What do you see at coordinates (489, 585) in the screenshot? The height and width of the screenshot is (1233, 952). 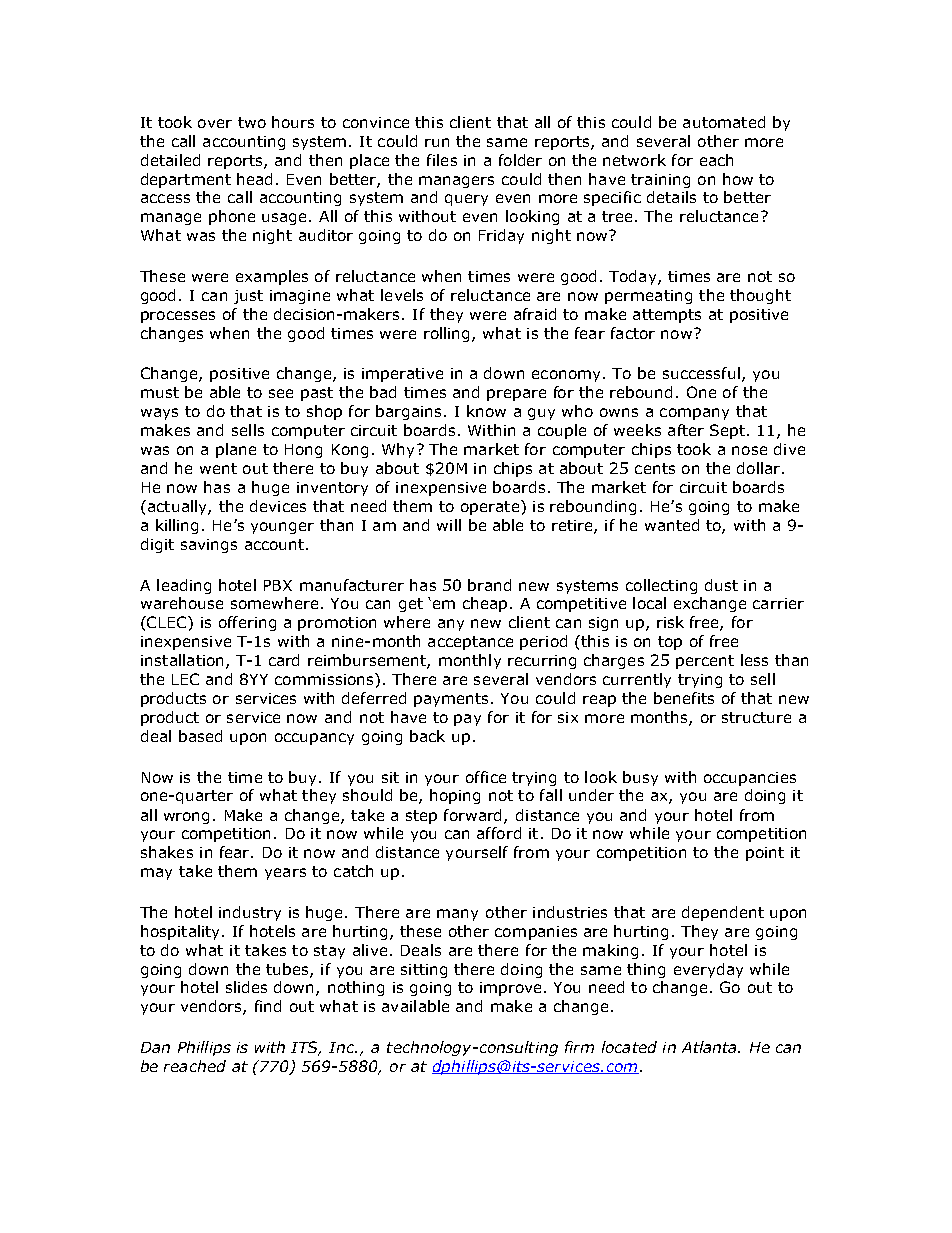 I see `brand` at bounding box center [489, 585].
